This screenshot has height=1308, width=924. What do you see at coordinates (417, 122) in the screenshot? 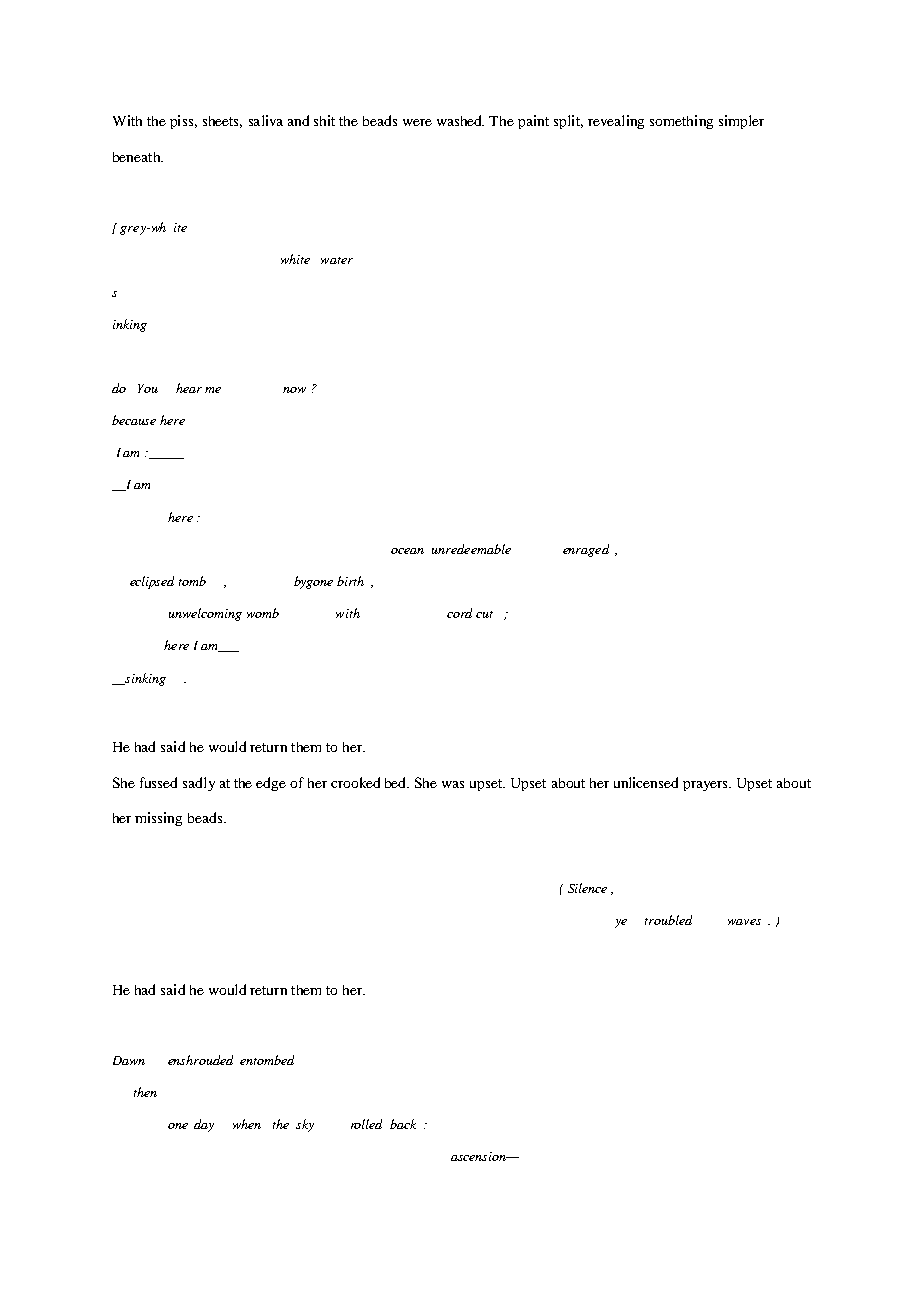
I see `were` at bounding box center [417, 122].
